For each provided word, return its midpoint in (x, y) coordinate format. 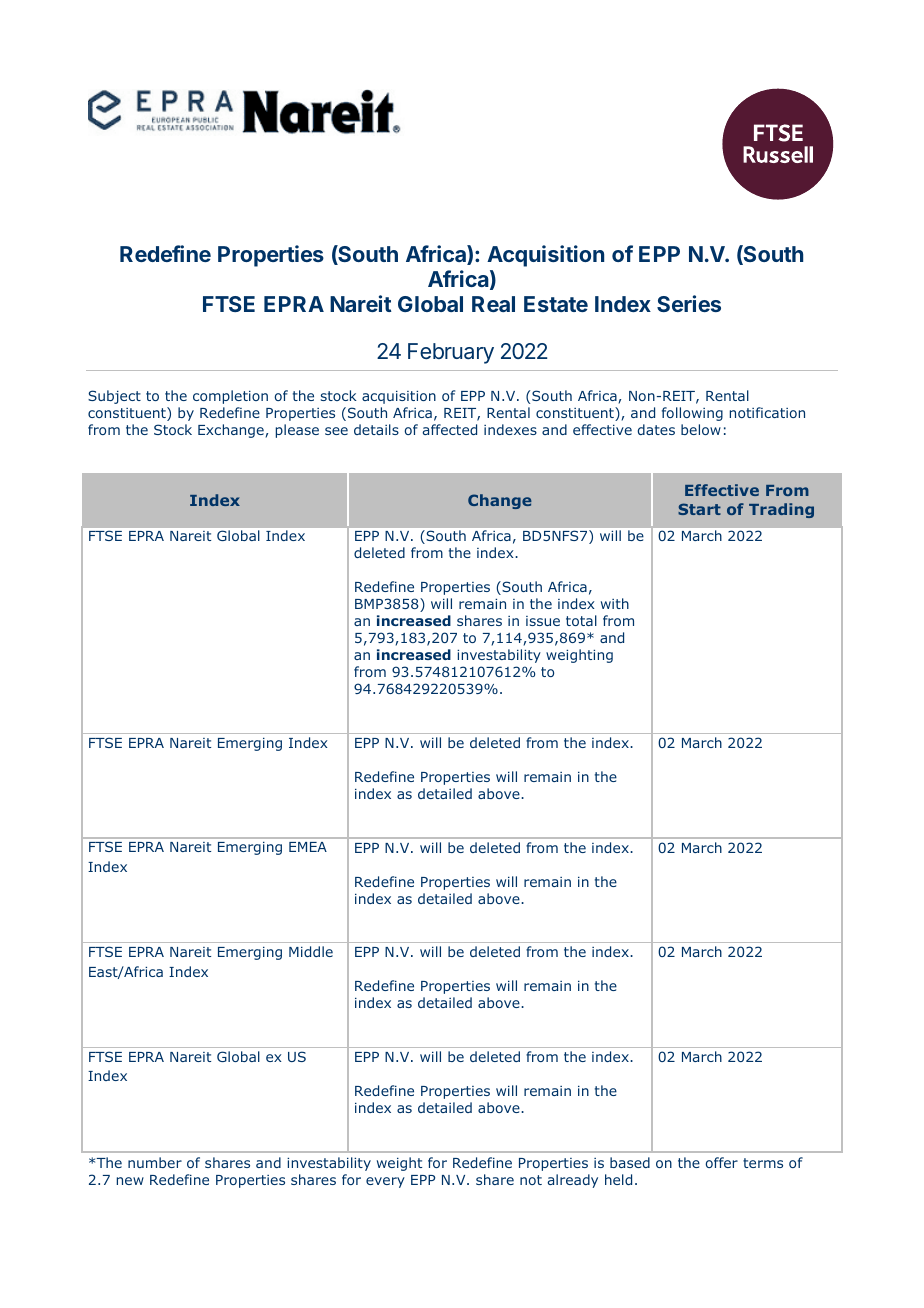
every (385, 1182)
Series (689, 303)
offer (722, 1162)
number (155, 1162)
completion (230, 397)
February (451, 353)
